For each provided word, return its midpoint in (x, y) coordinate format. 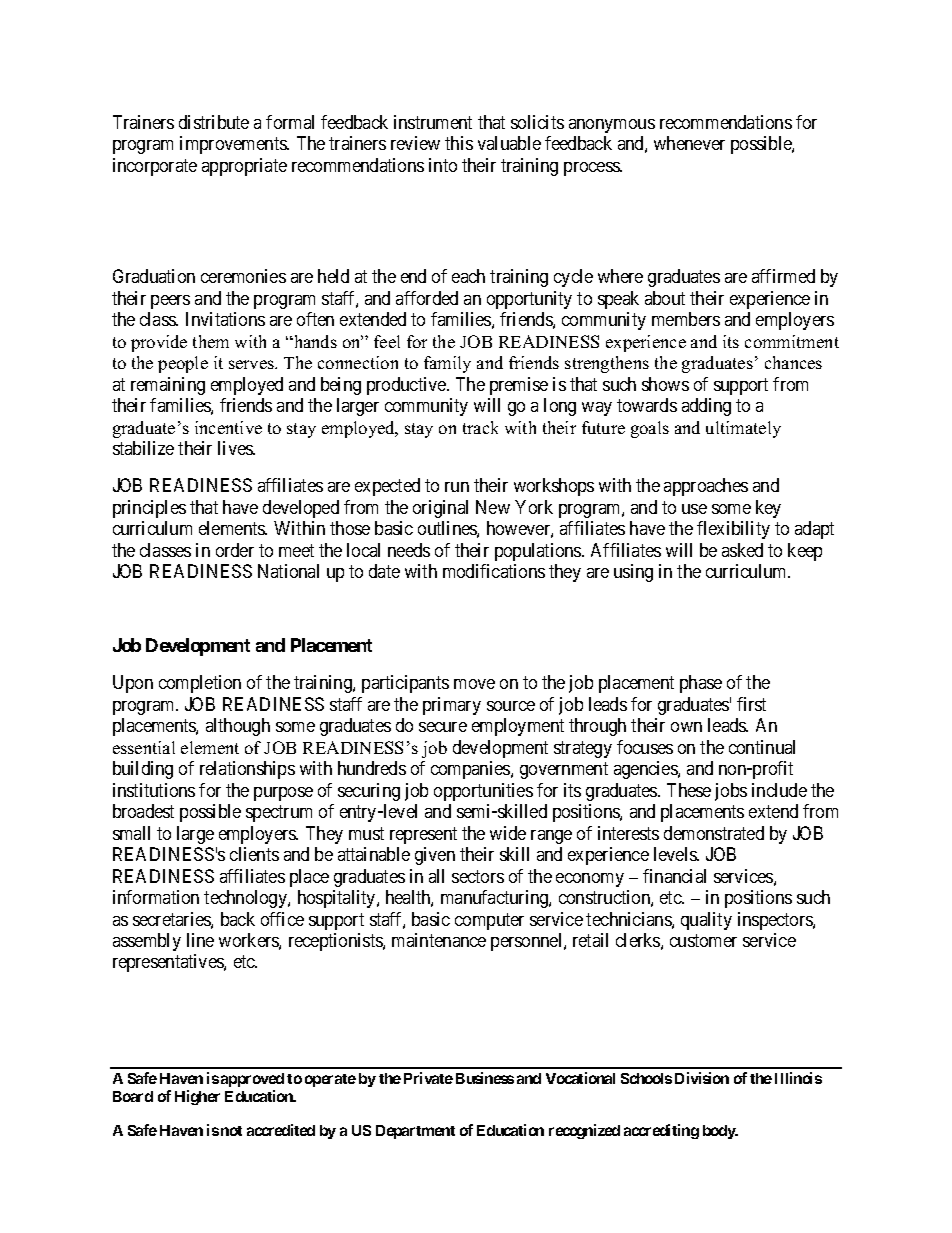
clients (254, 854)
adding (706, 407)
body (720, 1132)
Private (428, 1078)
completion (200, 684)
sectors (478, 876)
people (183, 364)
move (474, 684)
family (447, 364)
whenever (689, 143)
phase (701, 684)
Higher (197, 1097)
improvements (234, 145)
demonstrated (714, 833)
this (459, 143)
